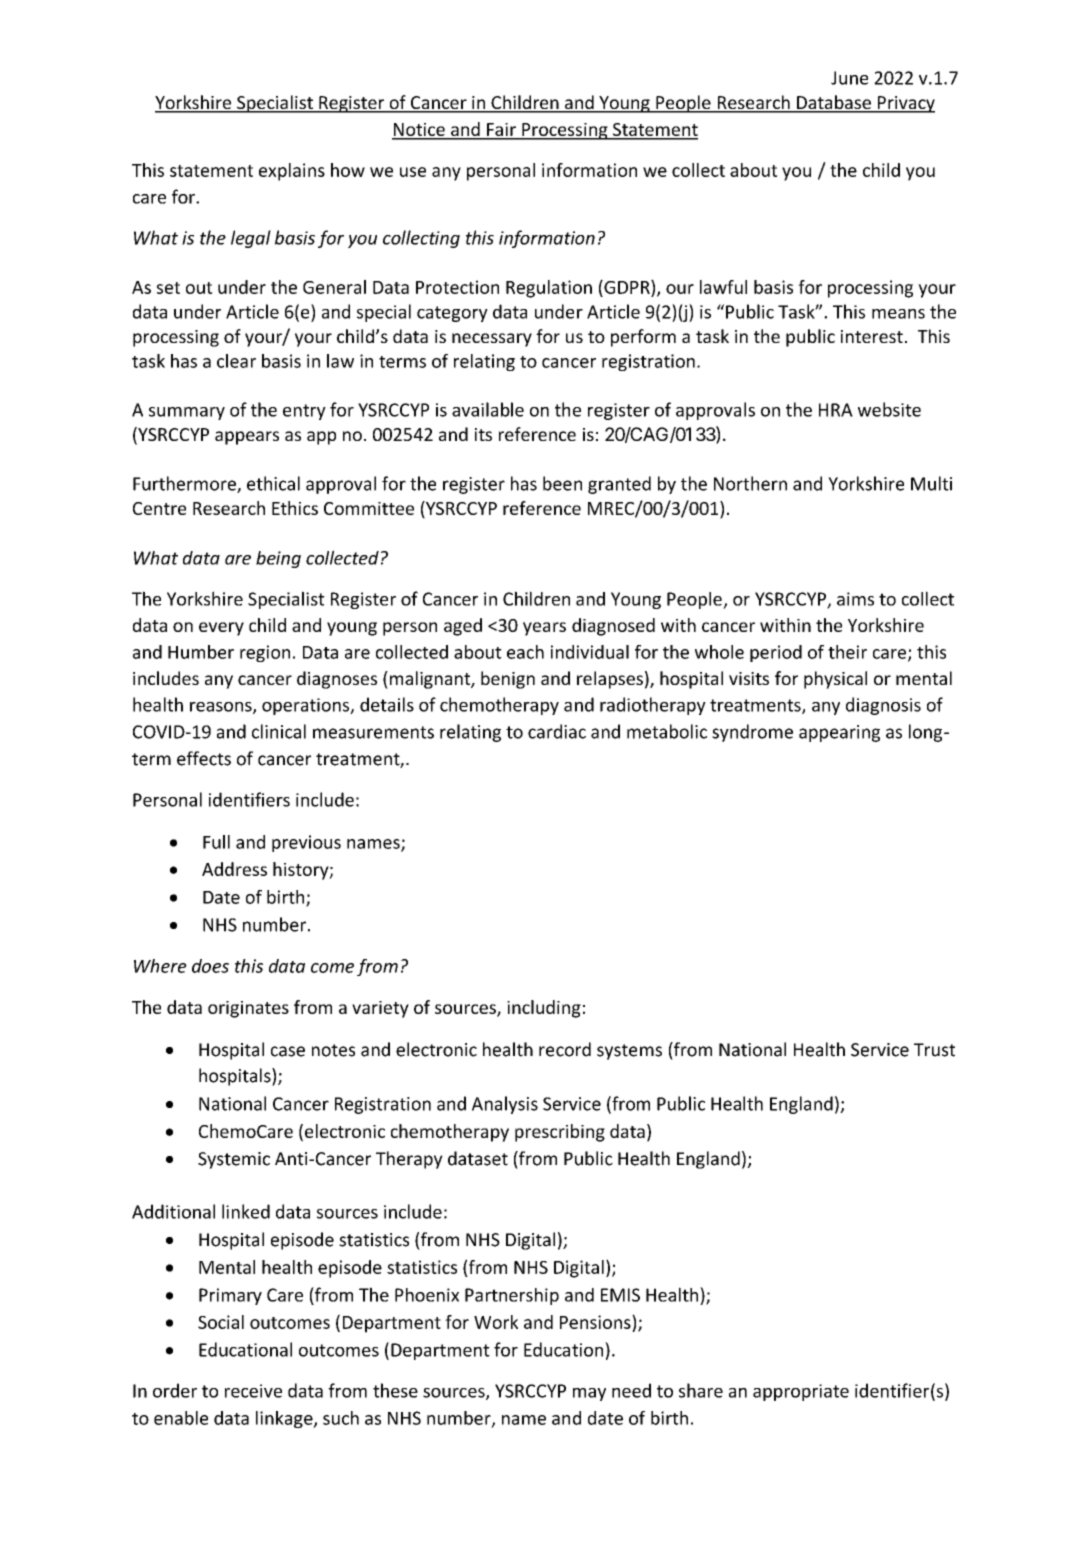 This image has height=1542, width=1090. Describe the element at coordinates (589, 1394) in the image. I see `may` at that location.
